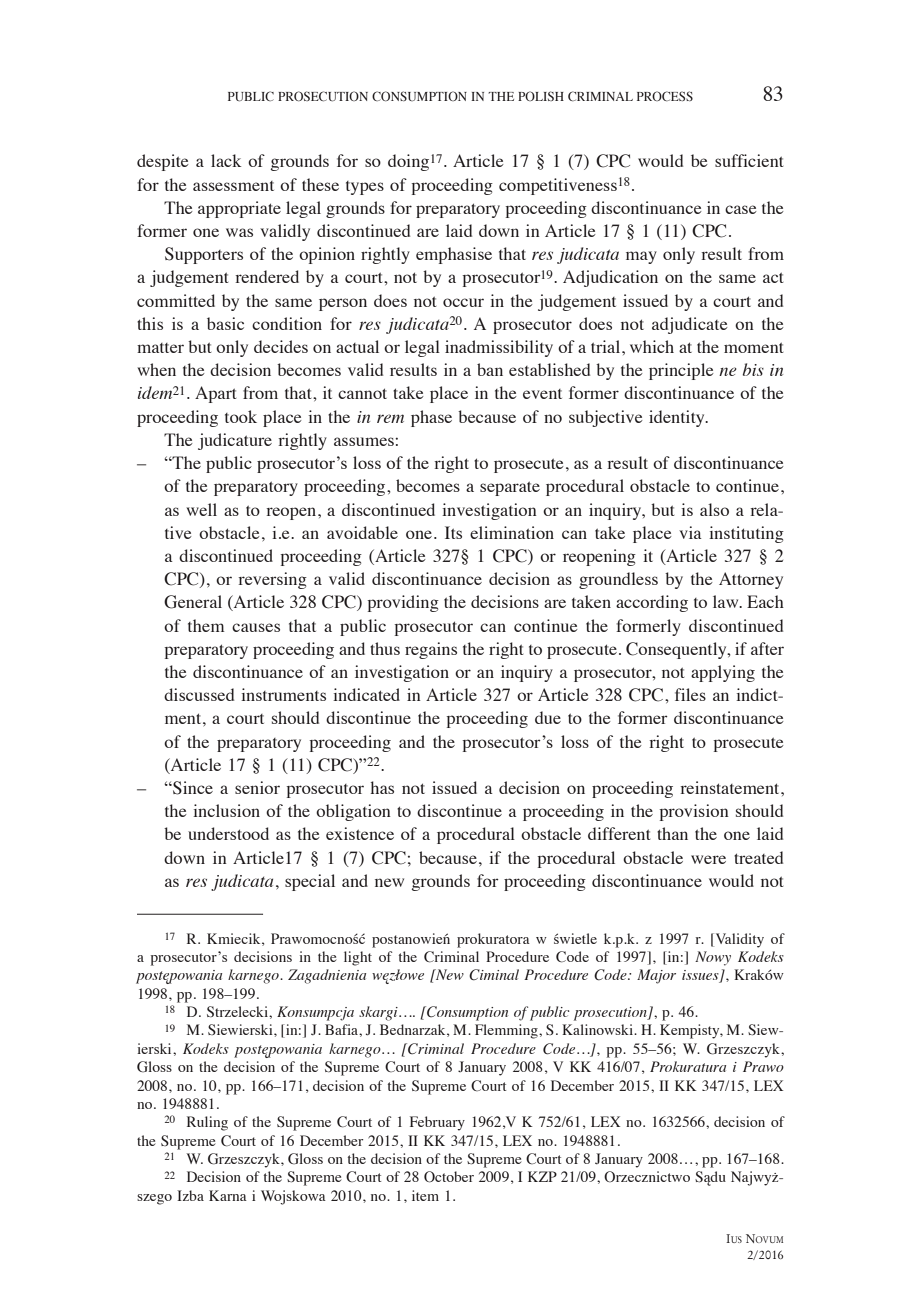  Describe the element at coordinates (431, 650) in the image. I see `regains` at that location.
